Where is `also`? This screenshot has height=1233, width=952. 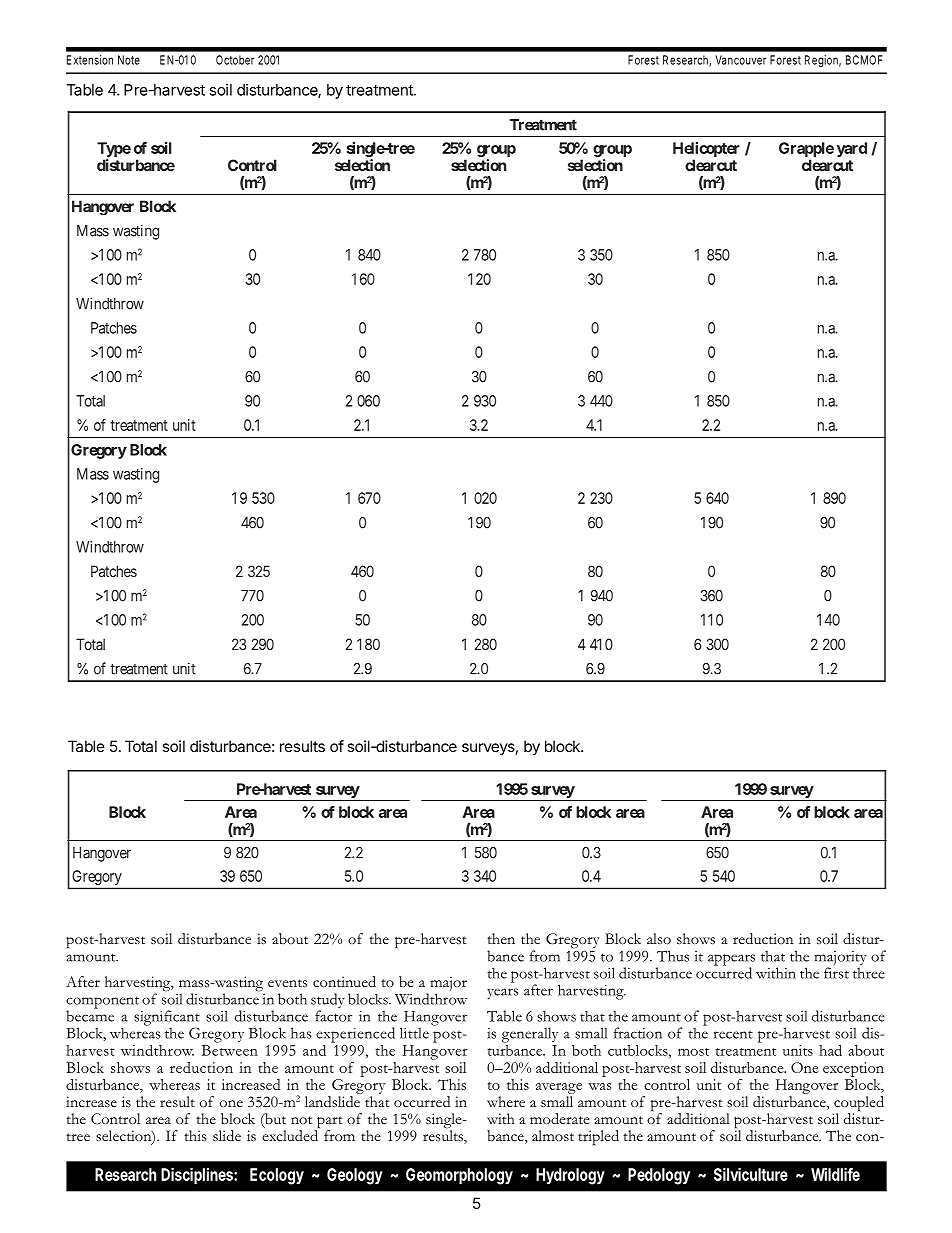
also is located at coordinates (659, 938).
